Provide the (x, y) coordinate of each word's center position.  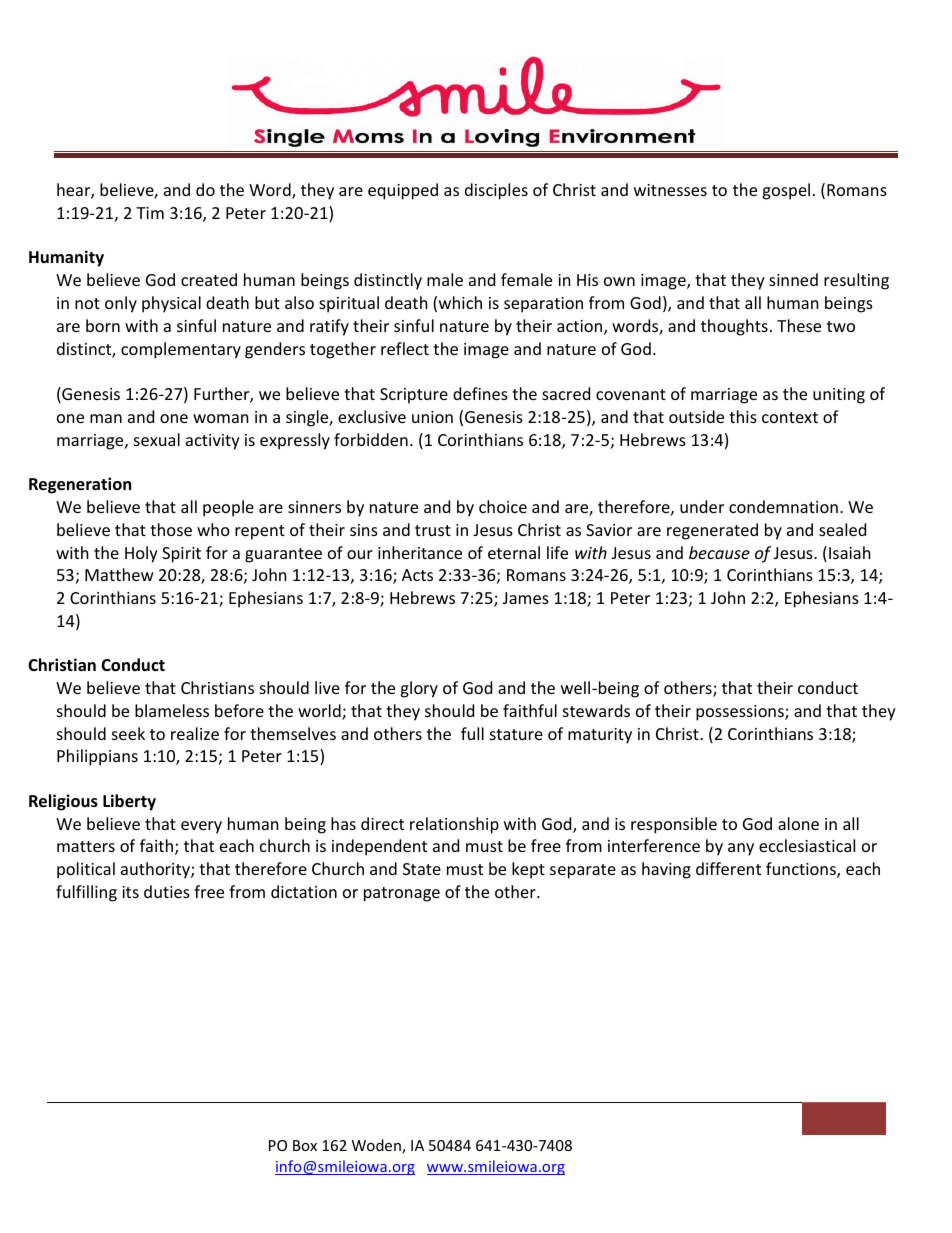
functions (802, 870)
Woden (377, 1146)
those (171, 529)
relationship (454, 825)
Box (305, 1145)
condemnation (783, 506)
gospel (786, 191)
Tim (150, 213)
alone (798, 823)
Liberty (129, 802)
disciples (496, 191)
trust (433, 530)
